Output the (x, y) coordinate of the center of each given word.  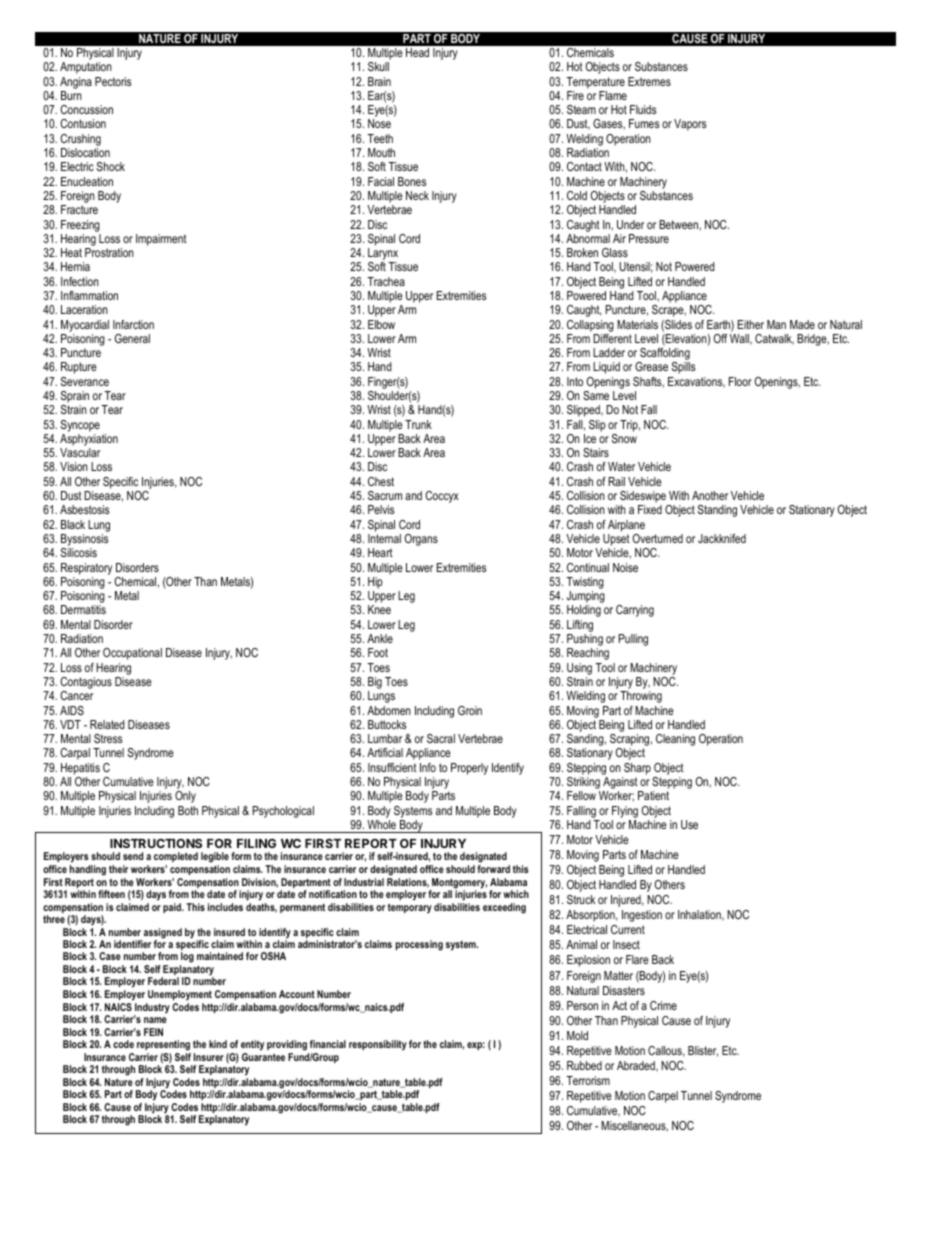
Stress (108, 738)
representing (163, 1045)
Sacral (441, 738)
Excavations (696, 382)
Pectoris (113, 81)
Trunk (418, 424)
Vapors (690, 125)
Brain (379, 81)
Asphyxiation (89, 440)
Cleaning (675, 740)
